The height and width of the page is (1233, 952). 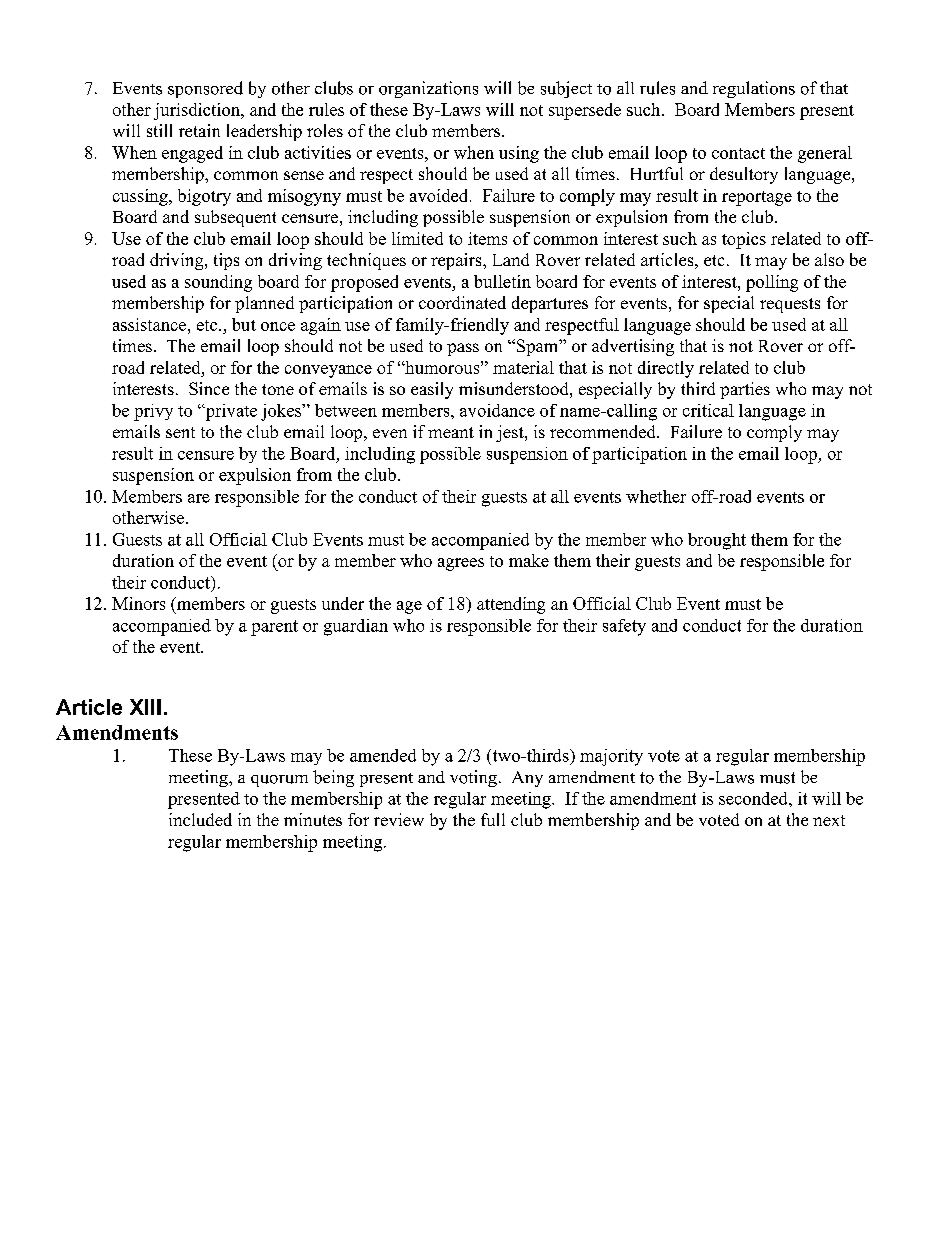 What do you see at coordinates (198, 111) in the page?
I see `jurisdiction` at bounding box center [198, 111].
